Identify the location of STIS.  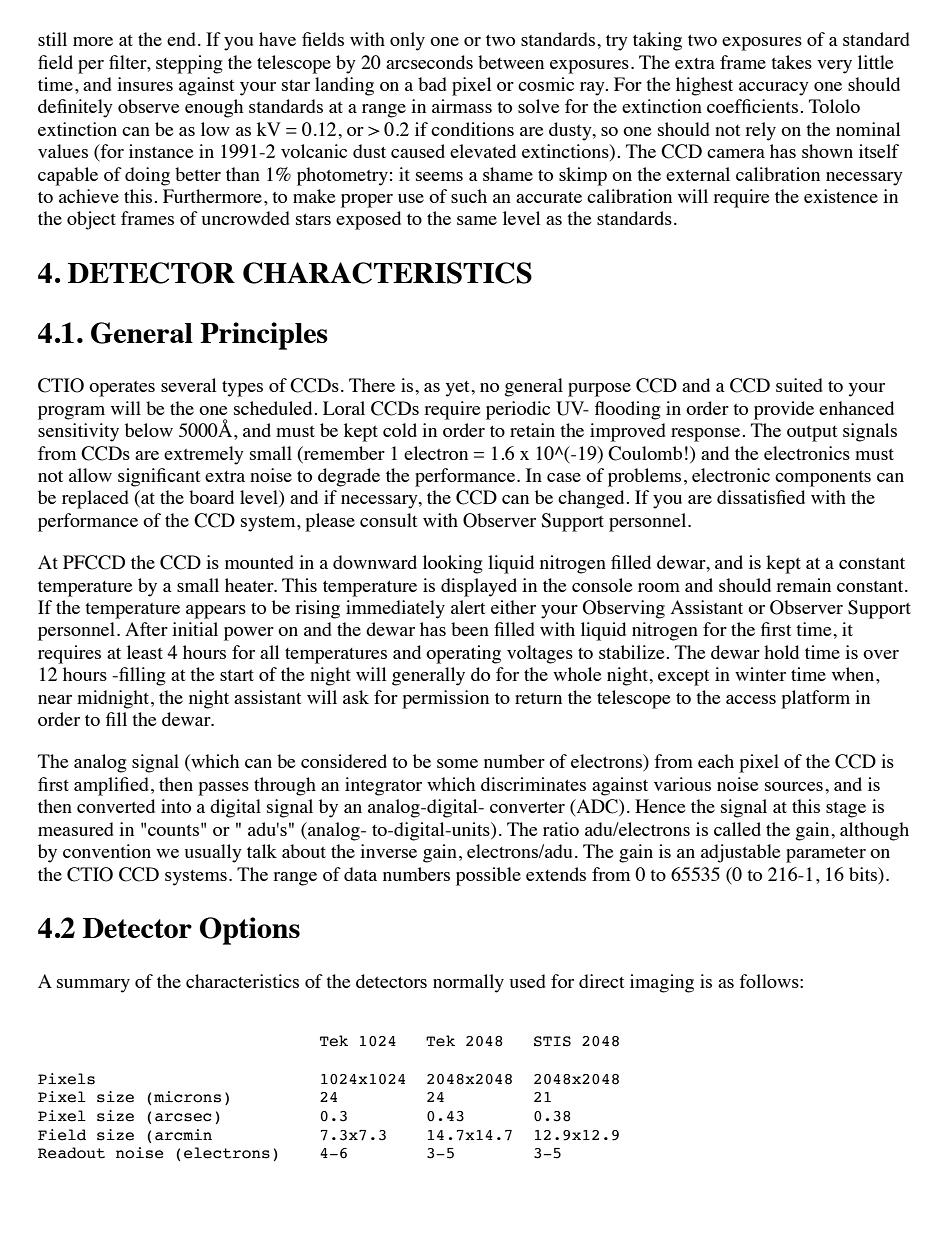
(552, 1041).
